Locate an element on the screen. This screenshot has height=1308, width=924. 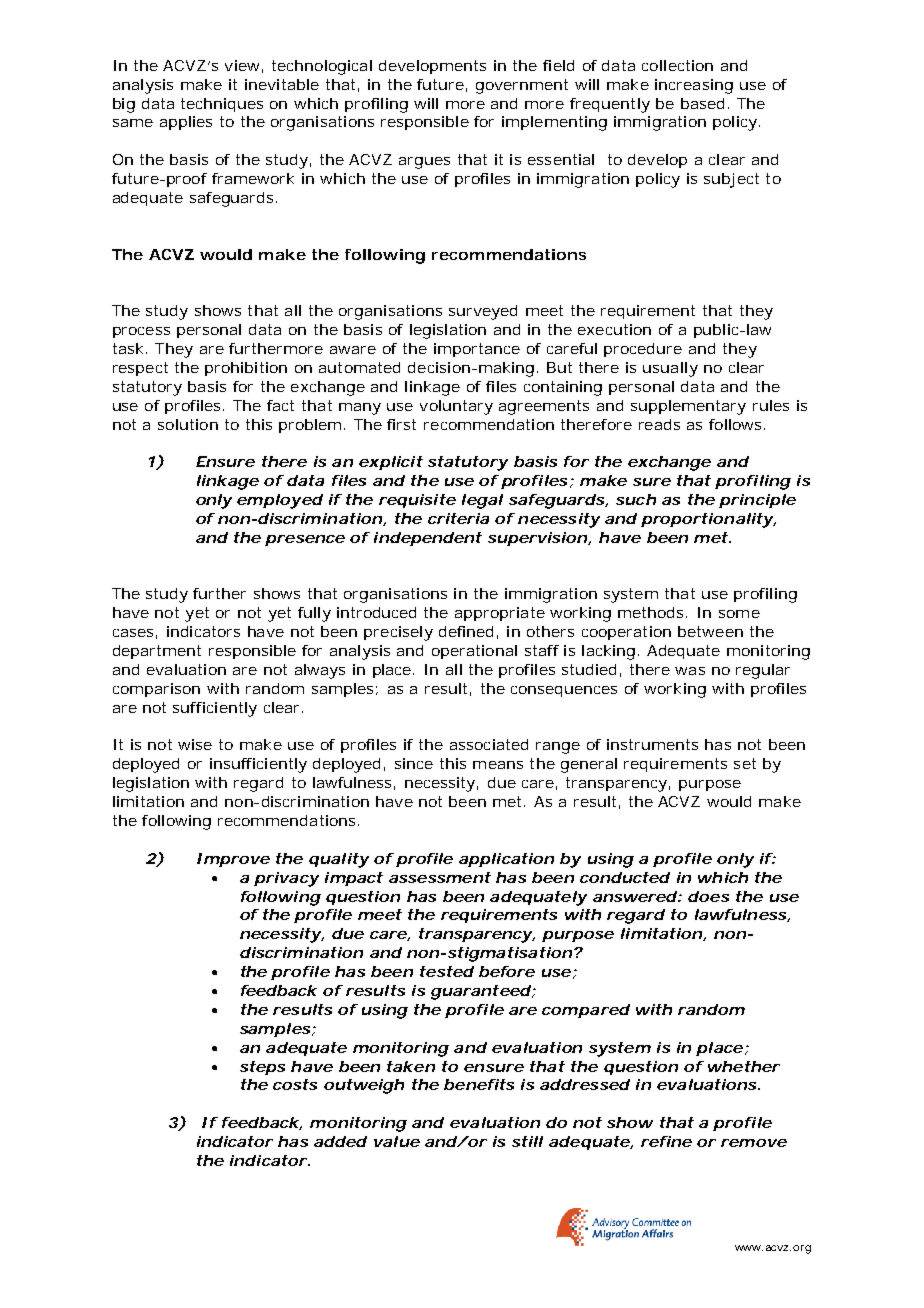
government is located at coordinates (522, 86).
